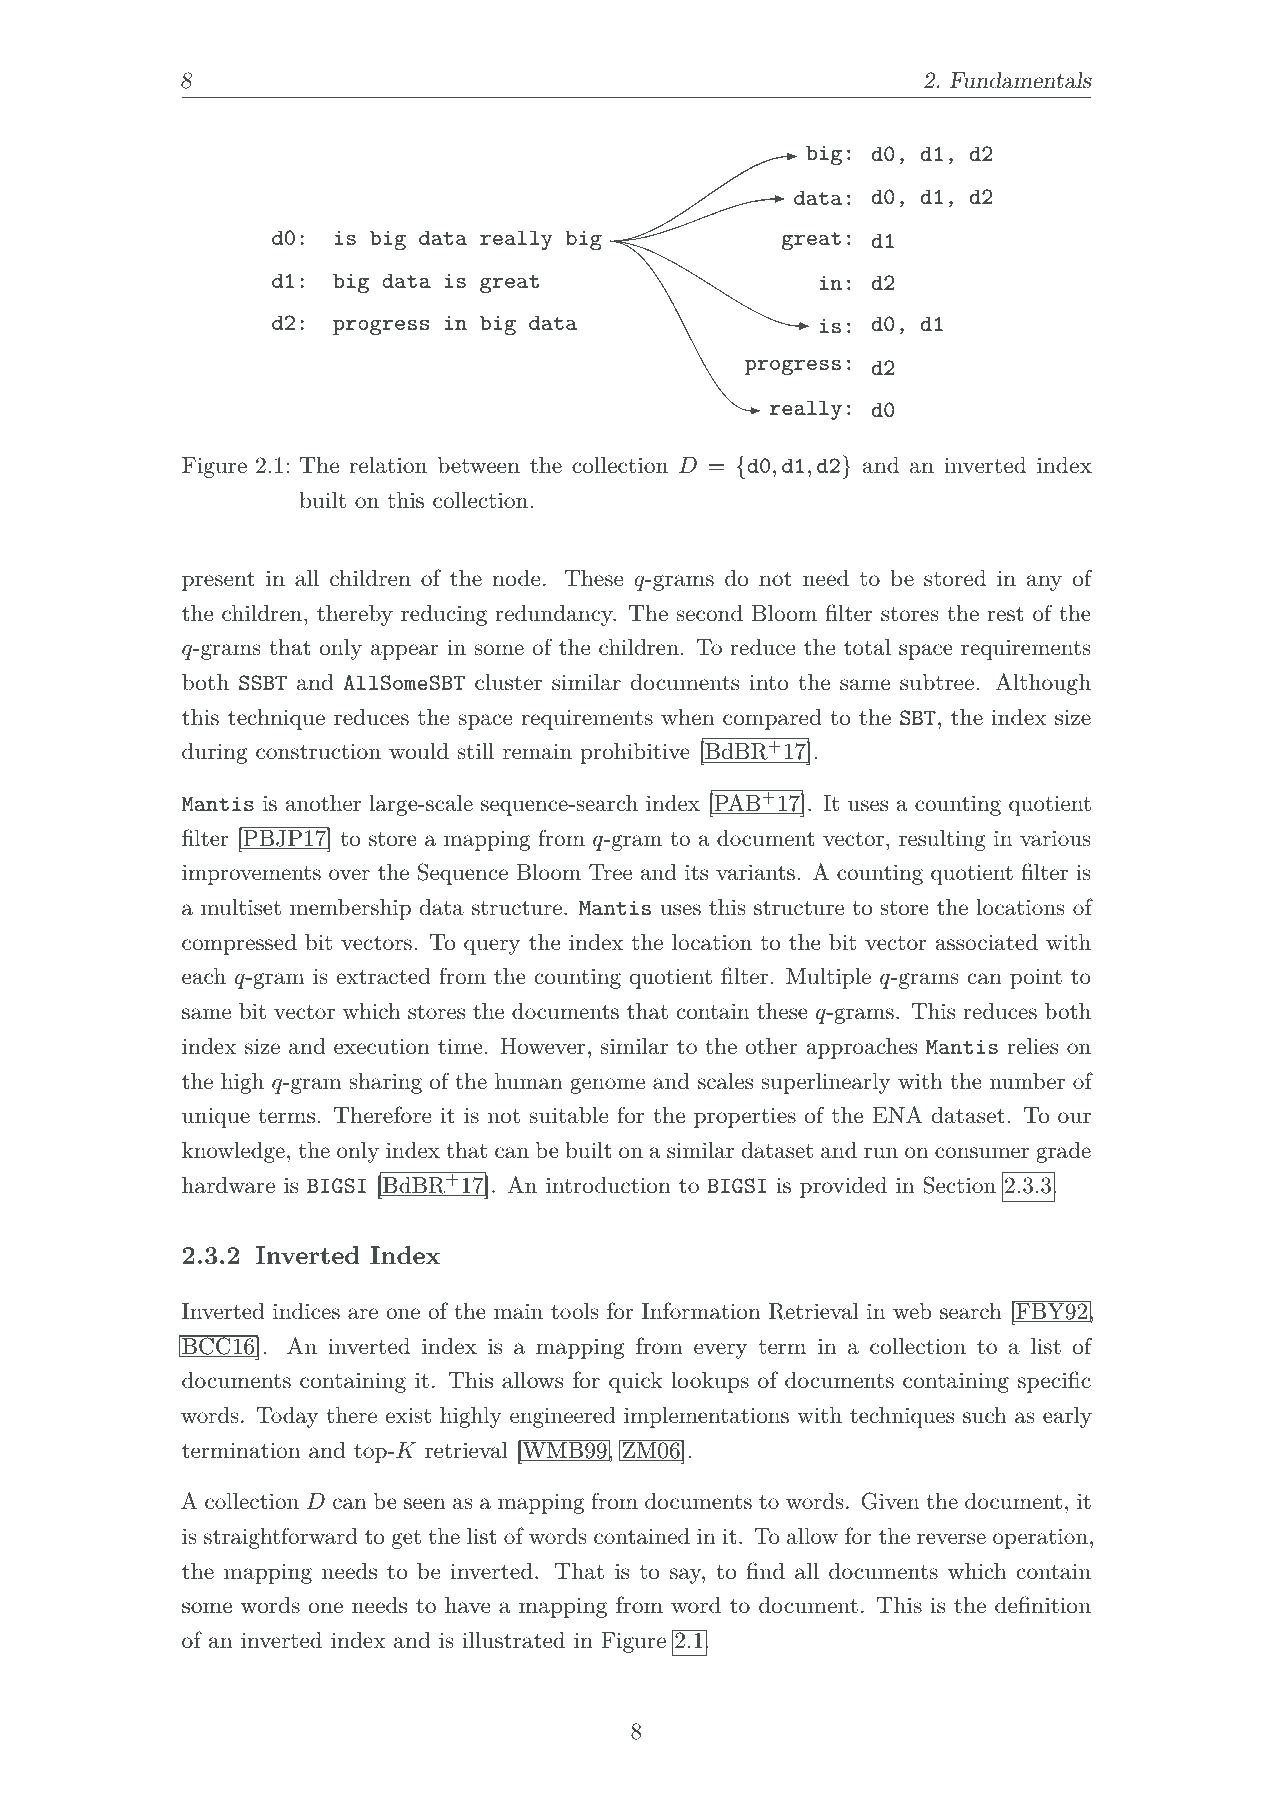  Describe the element at coordinates (281, 1538) in the page. I see `straightforward` at that location.
